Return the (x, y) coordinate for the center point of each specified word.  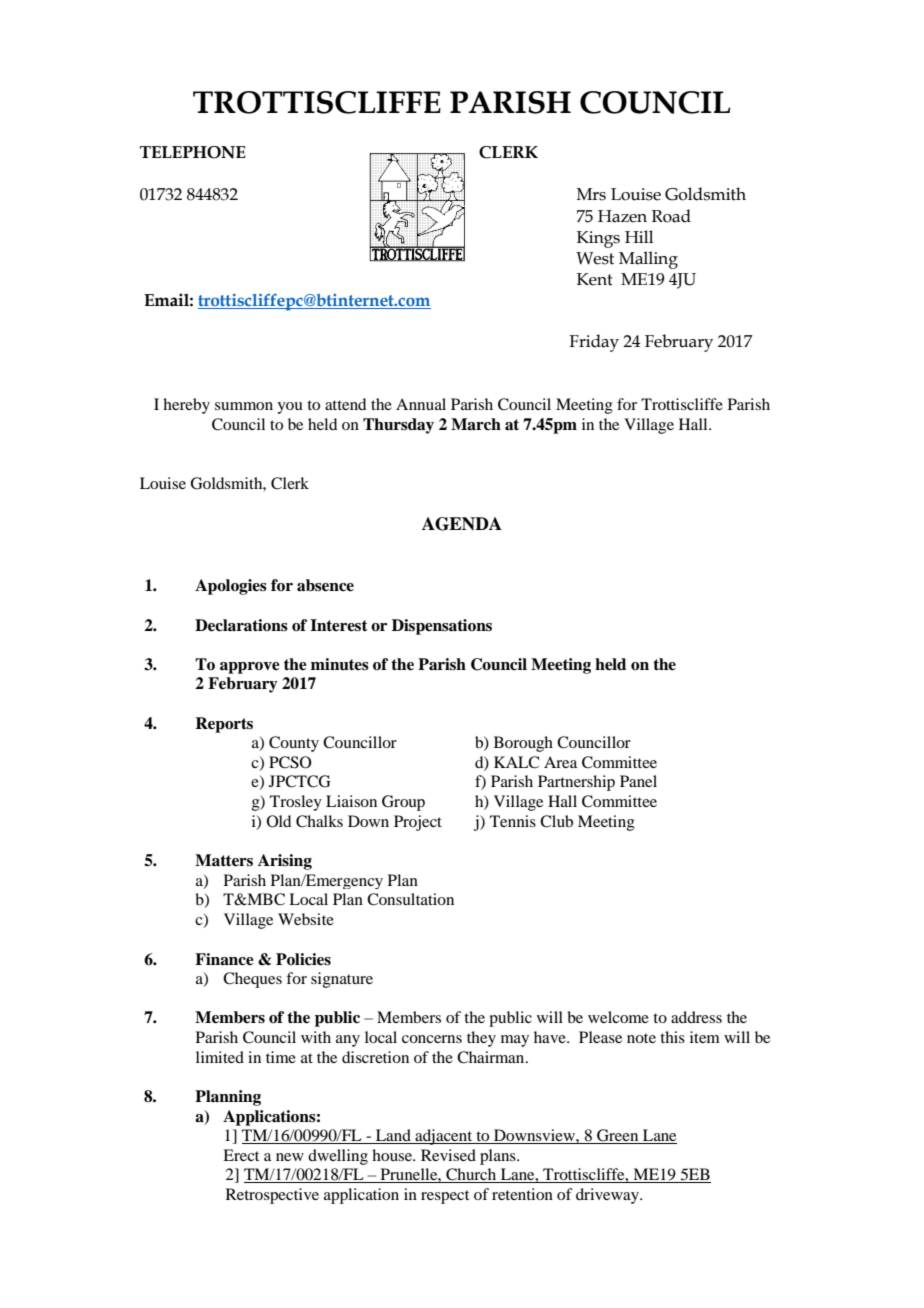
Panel (638, 781)
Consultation (410, 899)
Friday (594, 343)
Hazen (622, 216)
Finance (224, 959)
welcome (618, 1017)
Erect (241, 1155)
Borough (523, 744)
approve (250, 668)
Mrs (591, 194)
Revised (448, 1155)
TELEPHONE (193, 152)
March (476, 424)
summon (244, 406)
